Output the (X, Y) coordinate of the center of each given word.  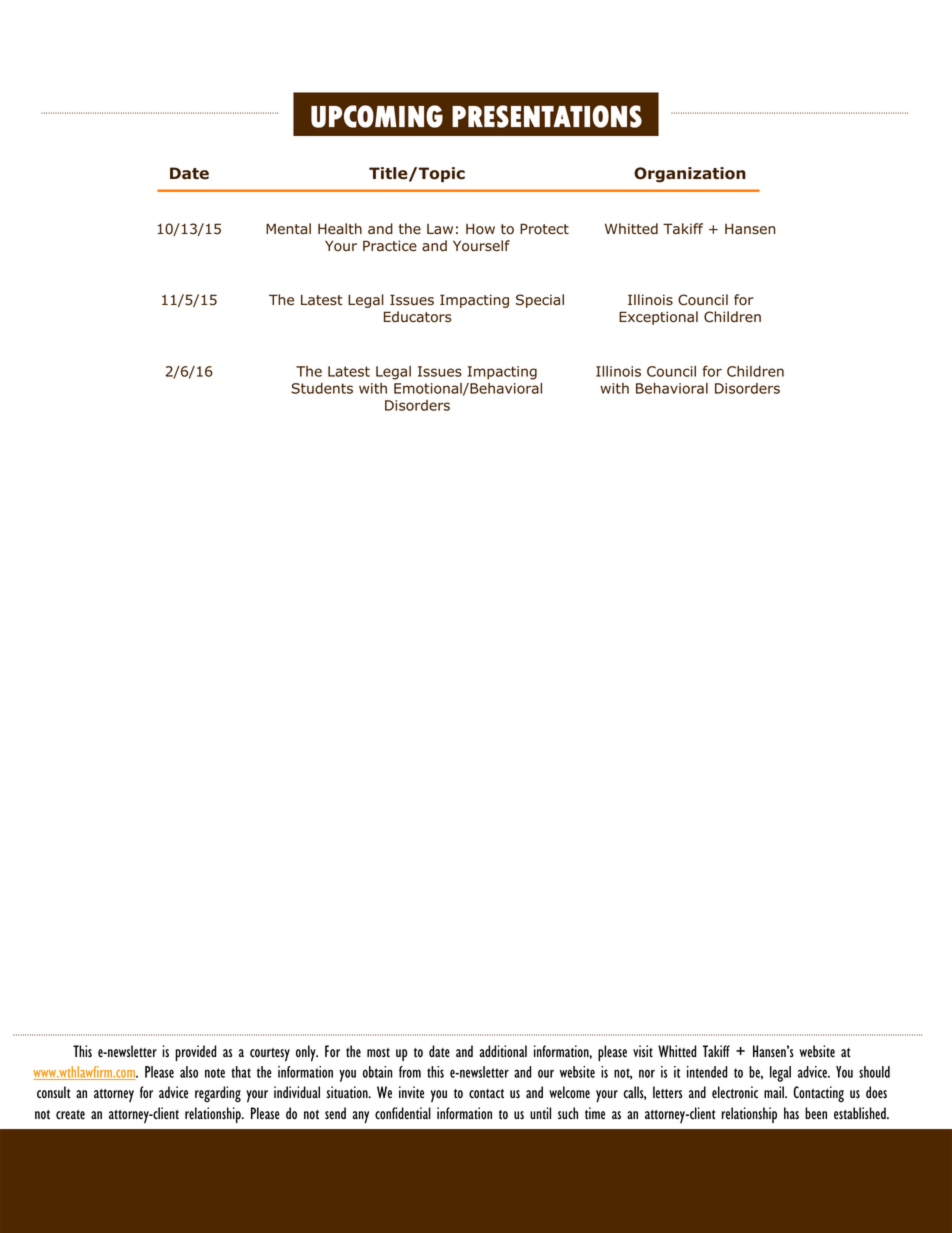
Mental (288, 229)
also (189, 1072)
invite (411, 1092)
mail (775, 1092)
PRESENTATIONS (547, 116)
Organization (690, 175)
